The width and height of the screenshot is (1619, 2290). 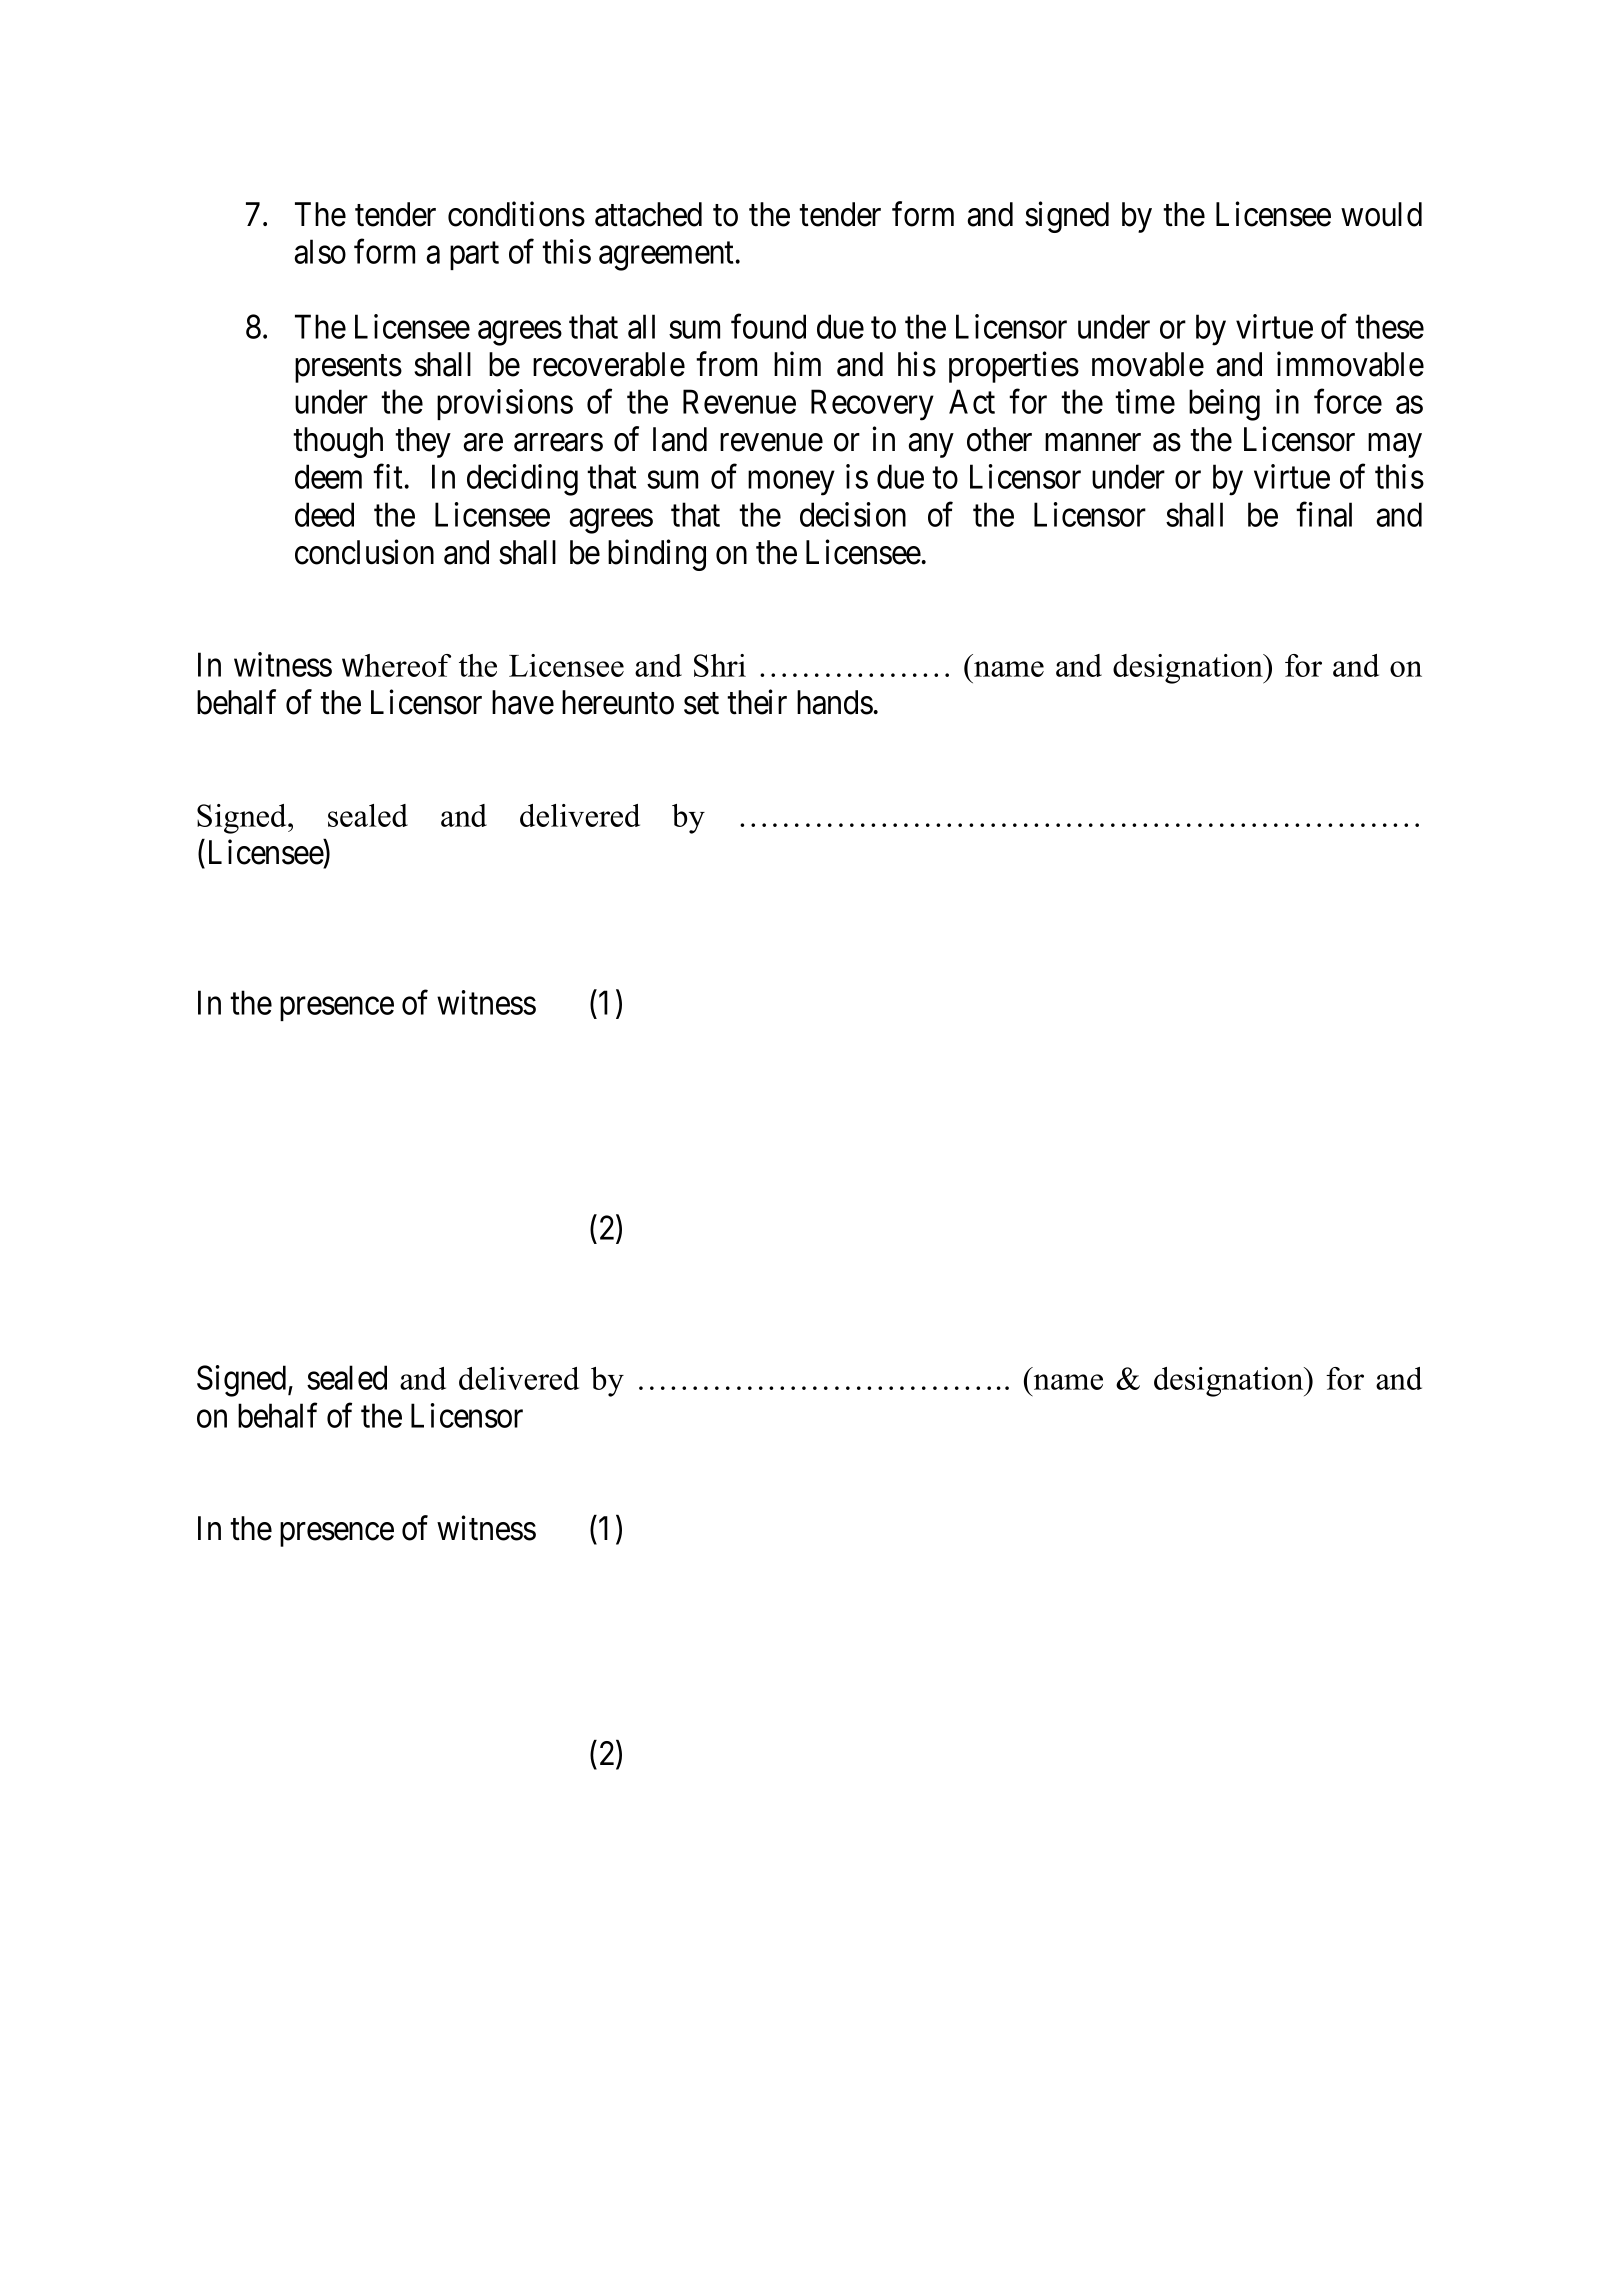 What do you see at coordinates (1324, 514) in the screenshot?
I see `final` at bounding box center [1324, 514].
